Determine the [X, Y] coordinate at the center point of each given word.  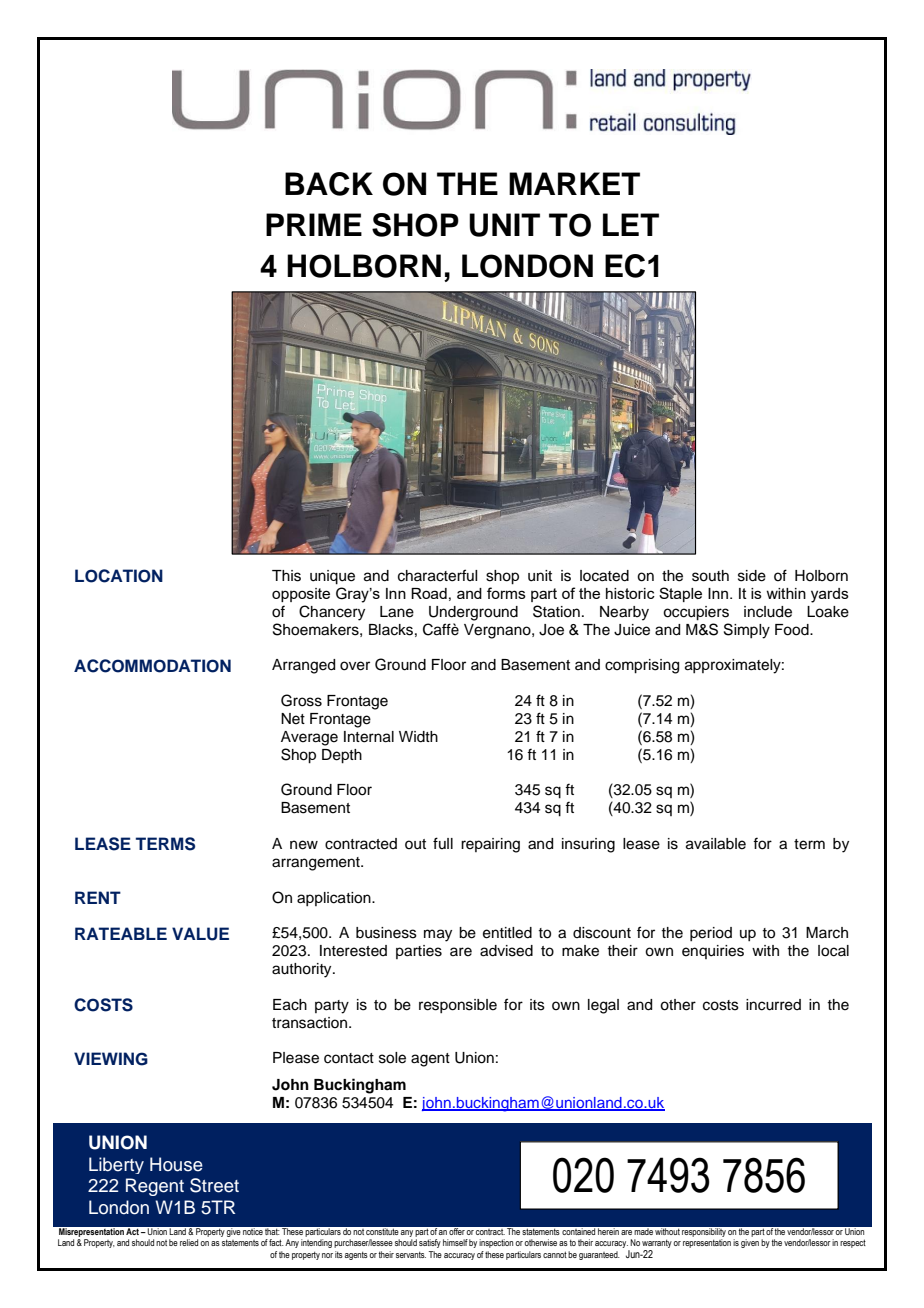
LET [631, 224]
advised [506, 951]
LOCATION [119, 576]
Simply [747, 631]
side [752, 576]
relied [189, 1242]
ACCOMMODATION [152, 666]
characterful [437, 575]
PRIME [314, 224]
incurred [773, 1005]
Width [418, 737]
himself [455, 1242]
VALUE [200, 934]
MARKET [574, 183]
